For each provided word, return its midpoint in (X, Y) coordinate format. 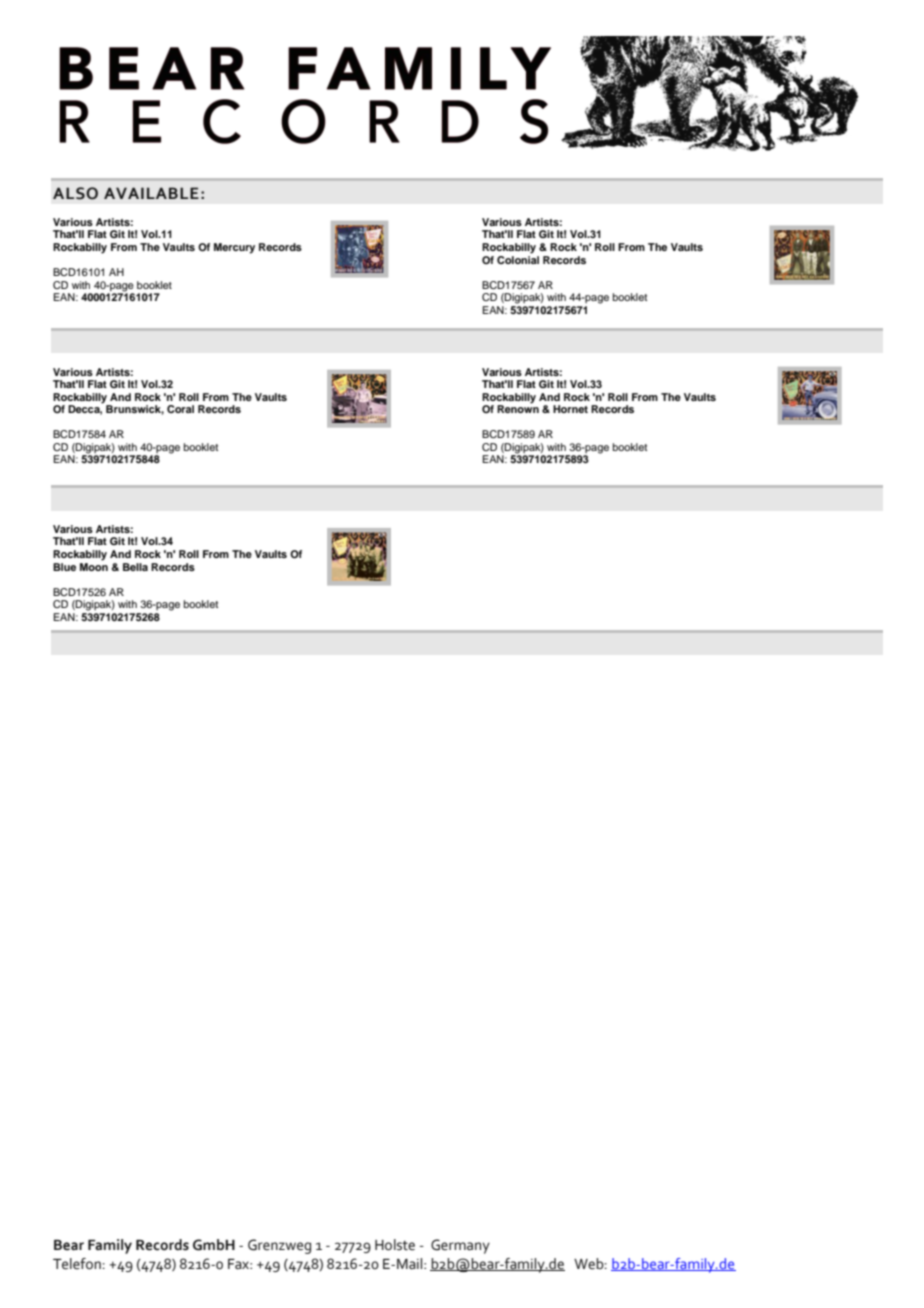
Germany (460, 1246)
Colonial (518, 258)
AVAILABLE (151, 193)
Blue (64, 567)
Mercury (234, 248)
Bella (135, 567)
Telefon (78, 1264)
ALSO (75, 193)
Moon (94, 565)
